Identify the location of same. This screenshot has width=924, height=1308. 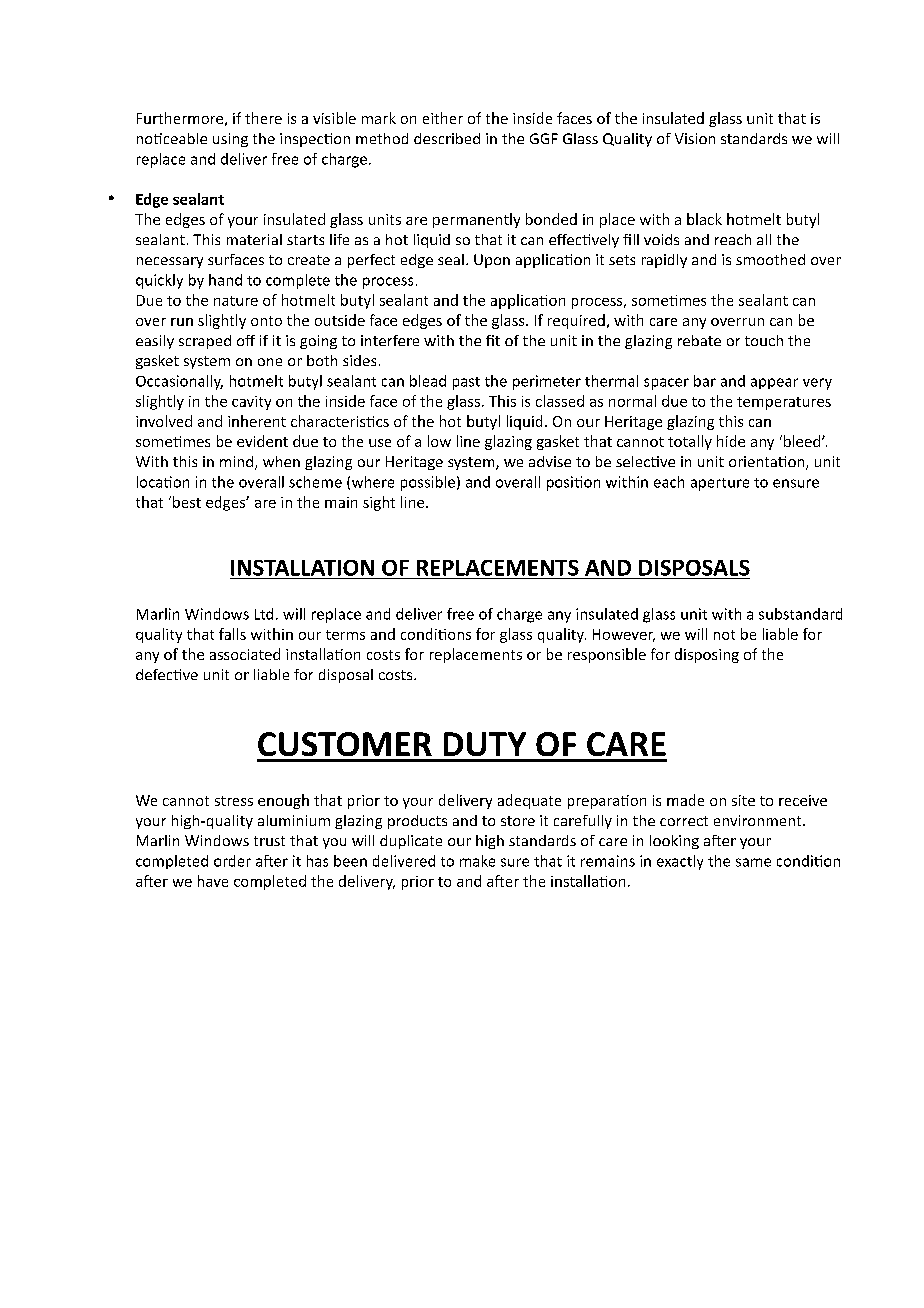
(753, 862).
